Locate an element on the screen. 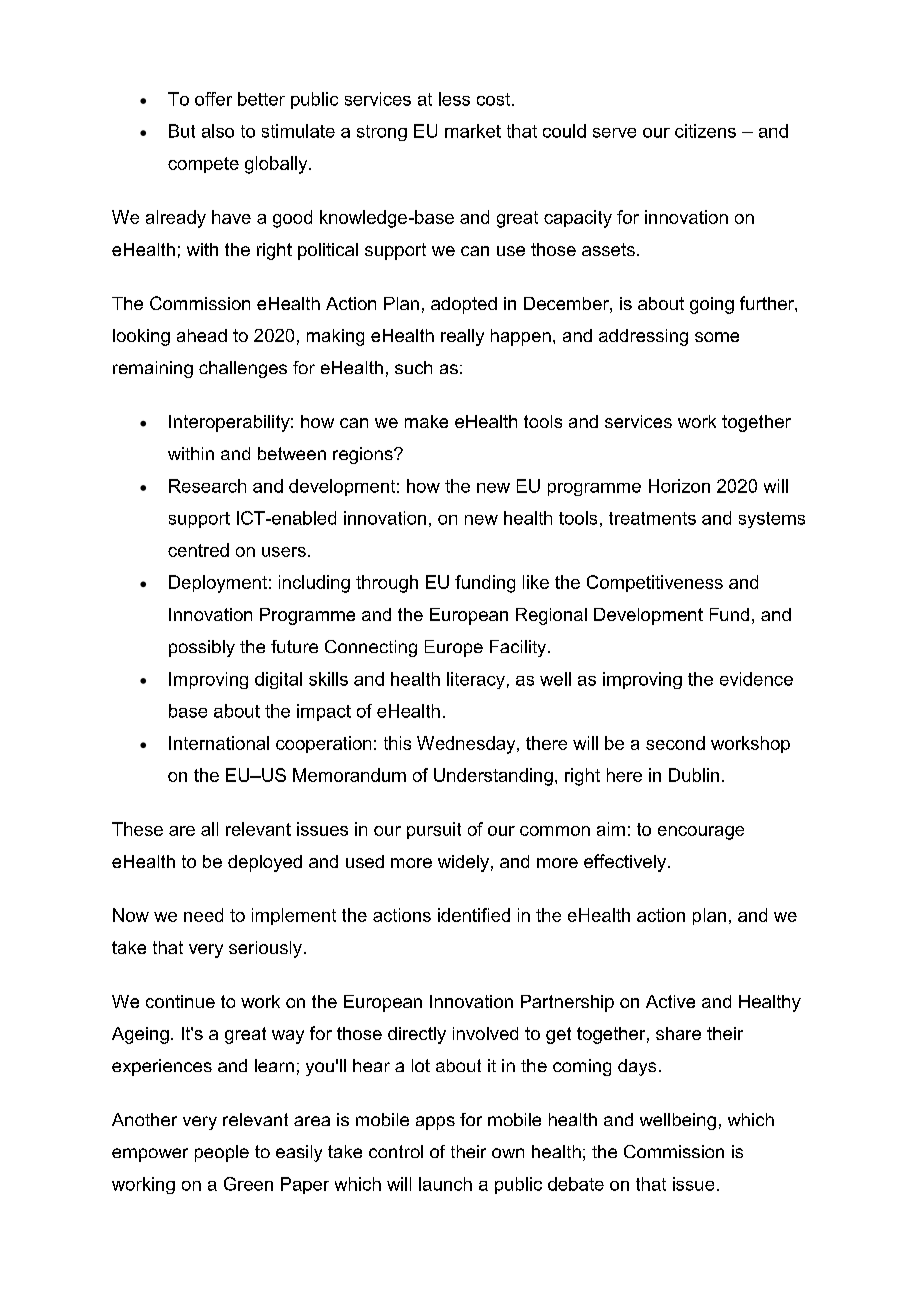 Image resolution: width=924 pixels, height=1308 pixels. also is located at coordinates (218, 131).
